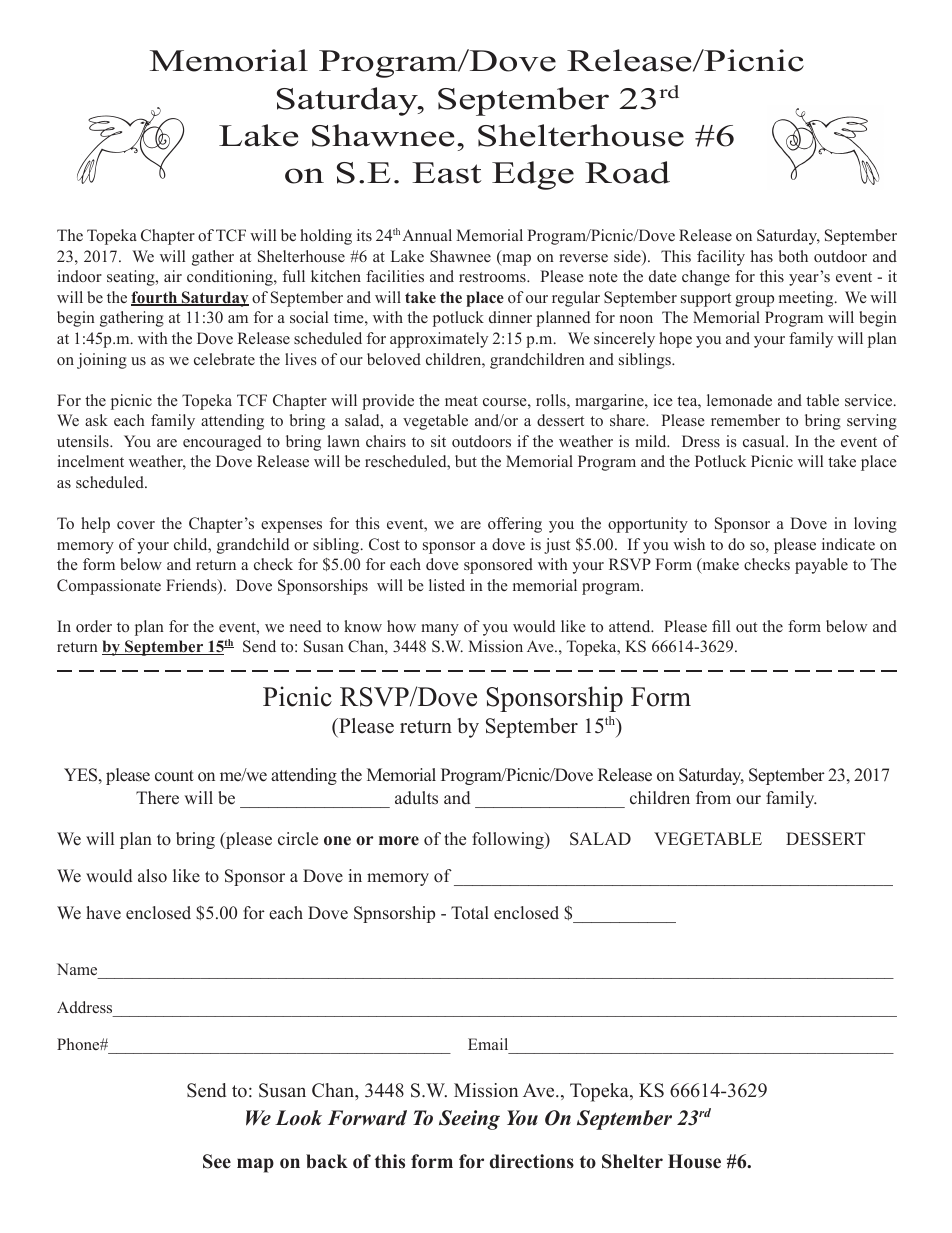 The width and height of the image is (952, 1233). Describe the element at coordinates (515, 525) in the image. I see `offering` at that location.
